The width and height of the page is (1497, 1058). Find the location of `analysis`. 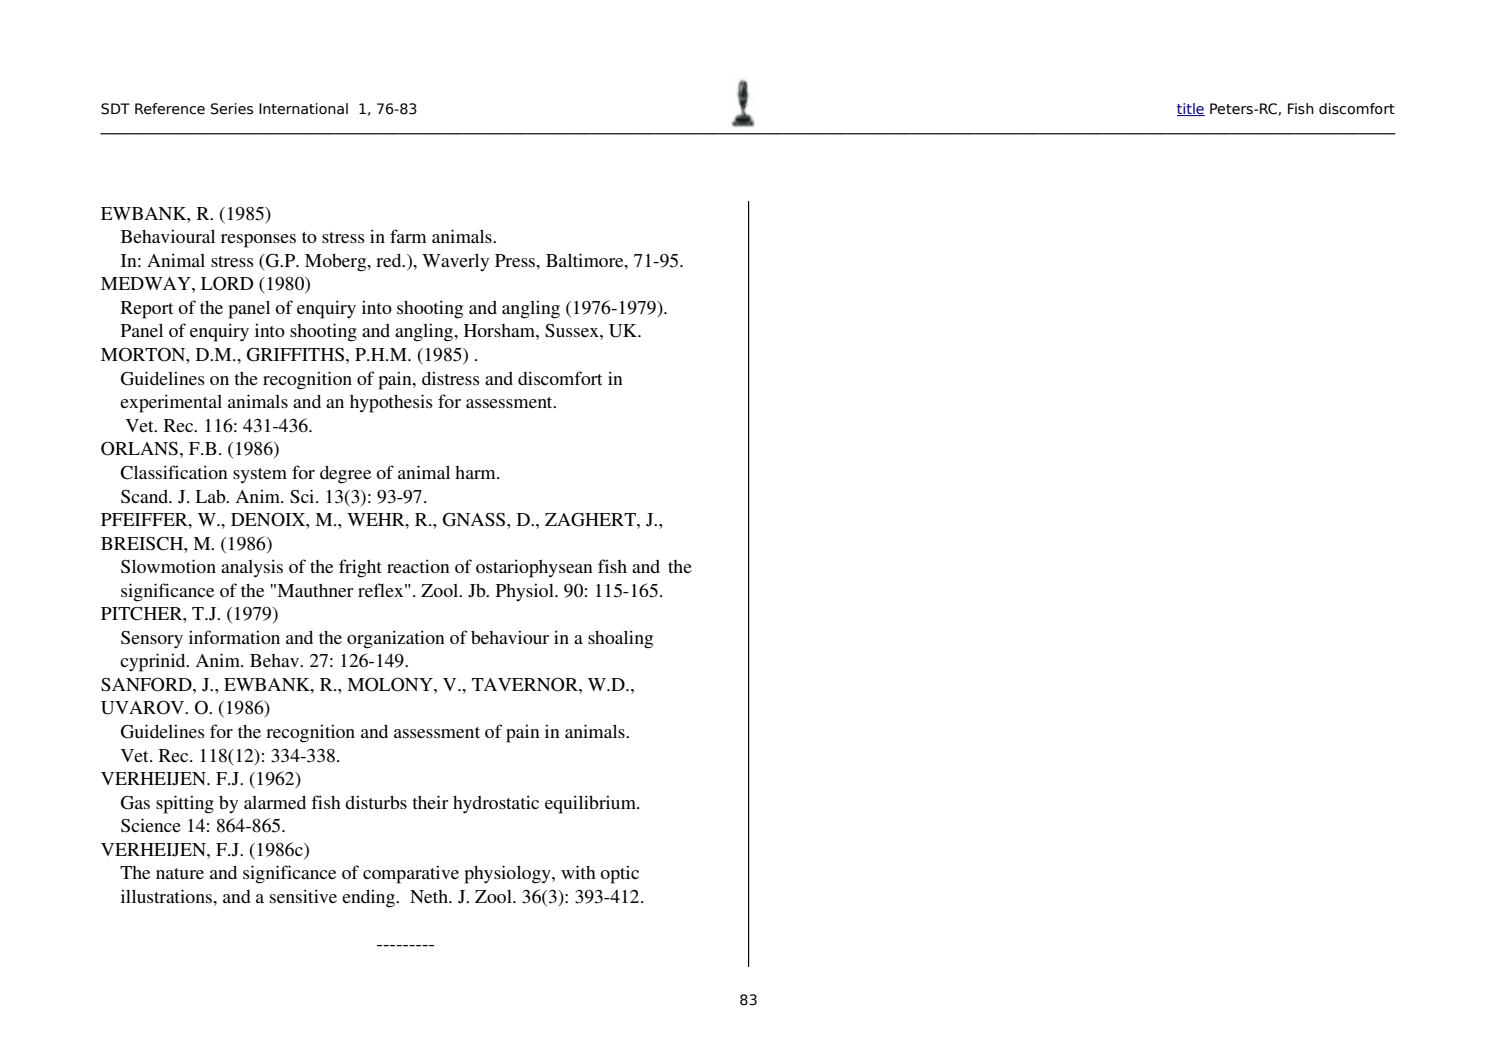

analysis is located at coordinates (252, 568).
